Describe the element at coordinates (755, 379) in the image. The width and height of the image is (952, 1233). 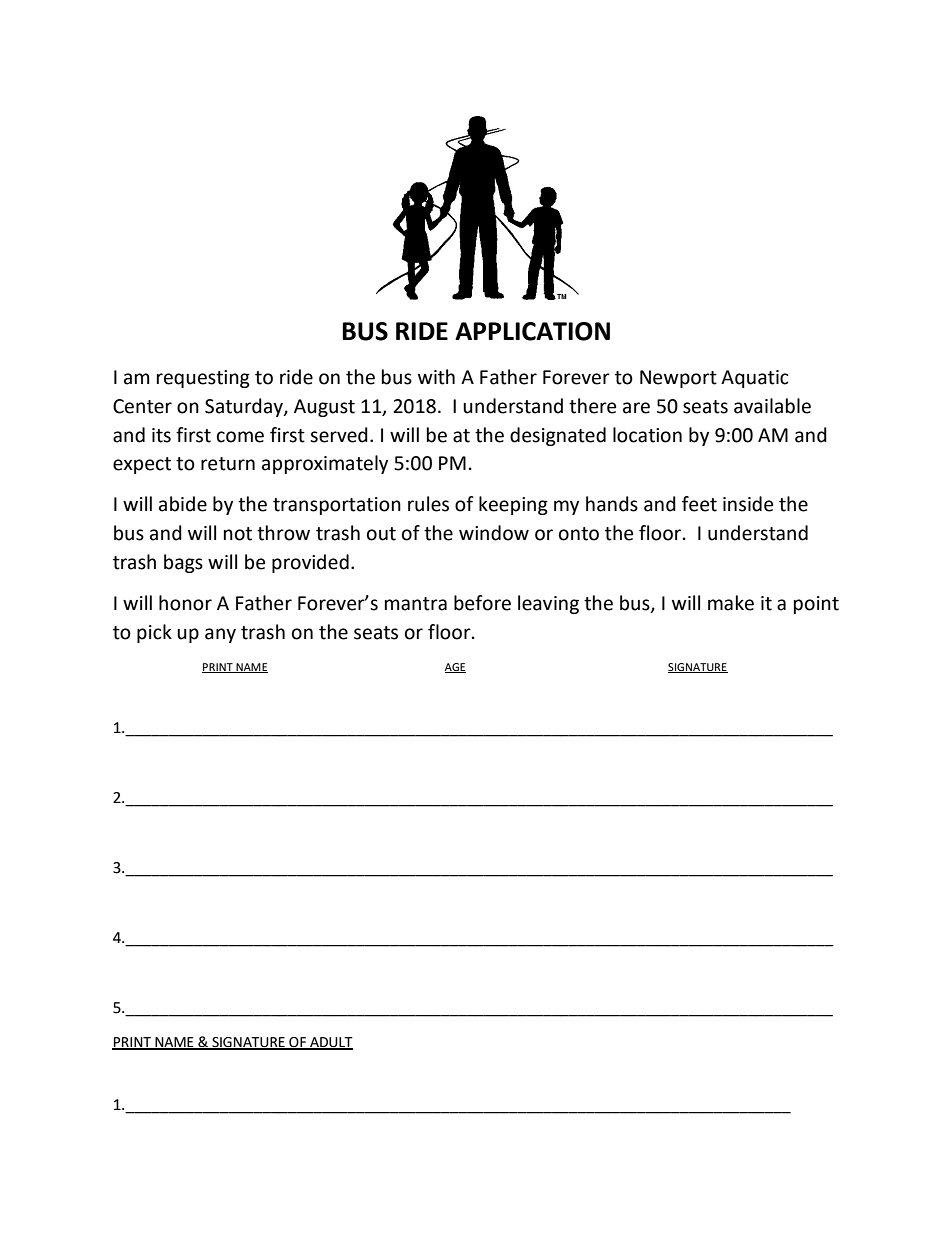
I see `Aquatic` at that location.
